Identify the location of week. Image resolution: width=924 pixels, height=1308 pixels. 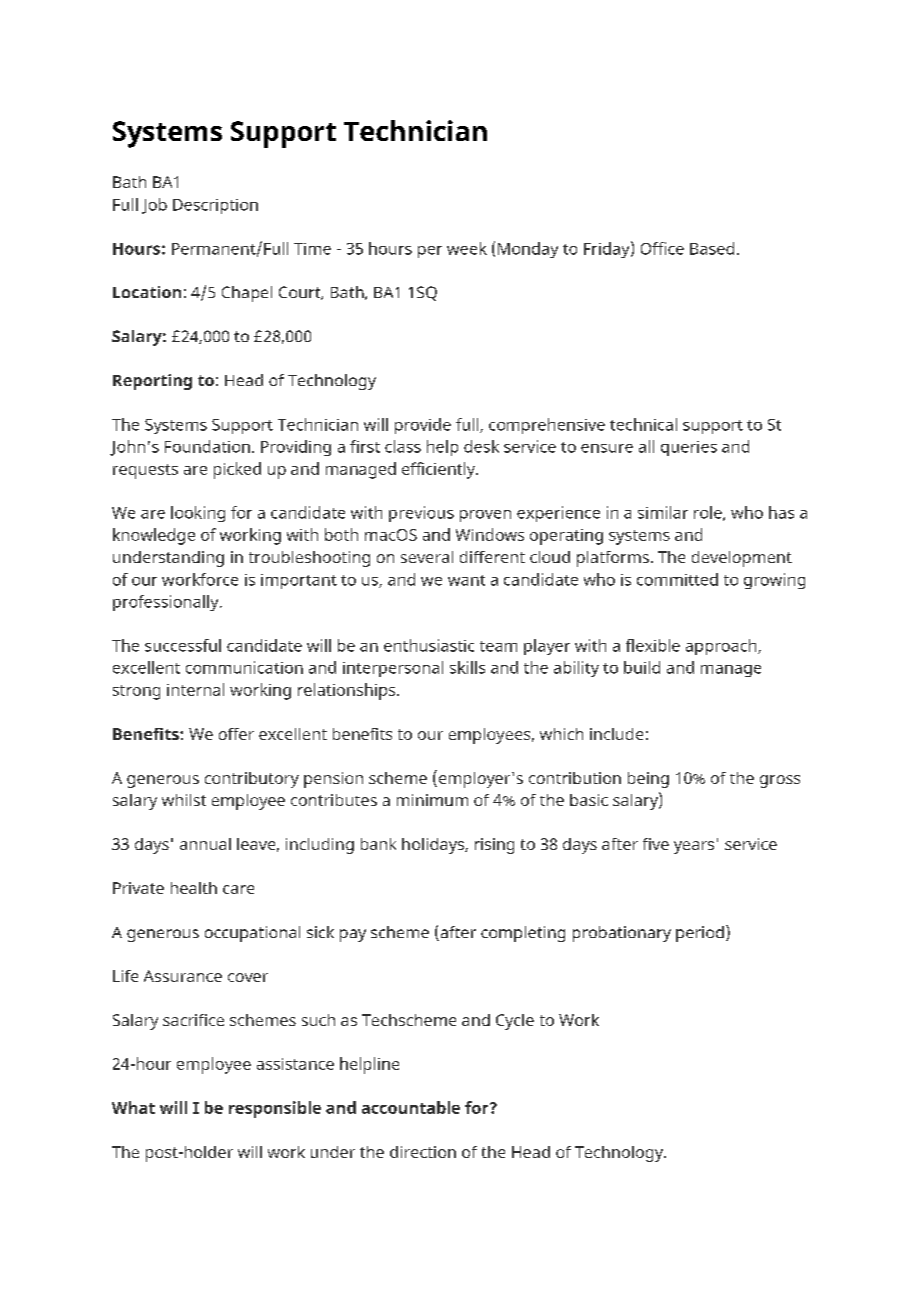
(467, 248).
